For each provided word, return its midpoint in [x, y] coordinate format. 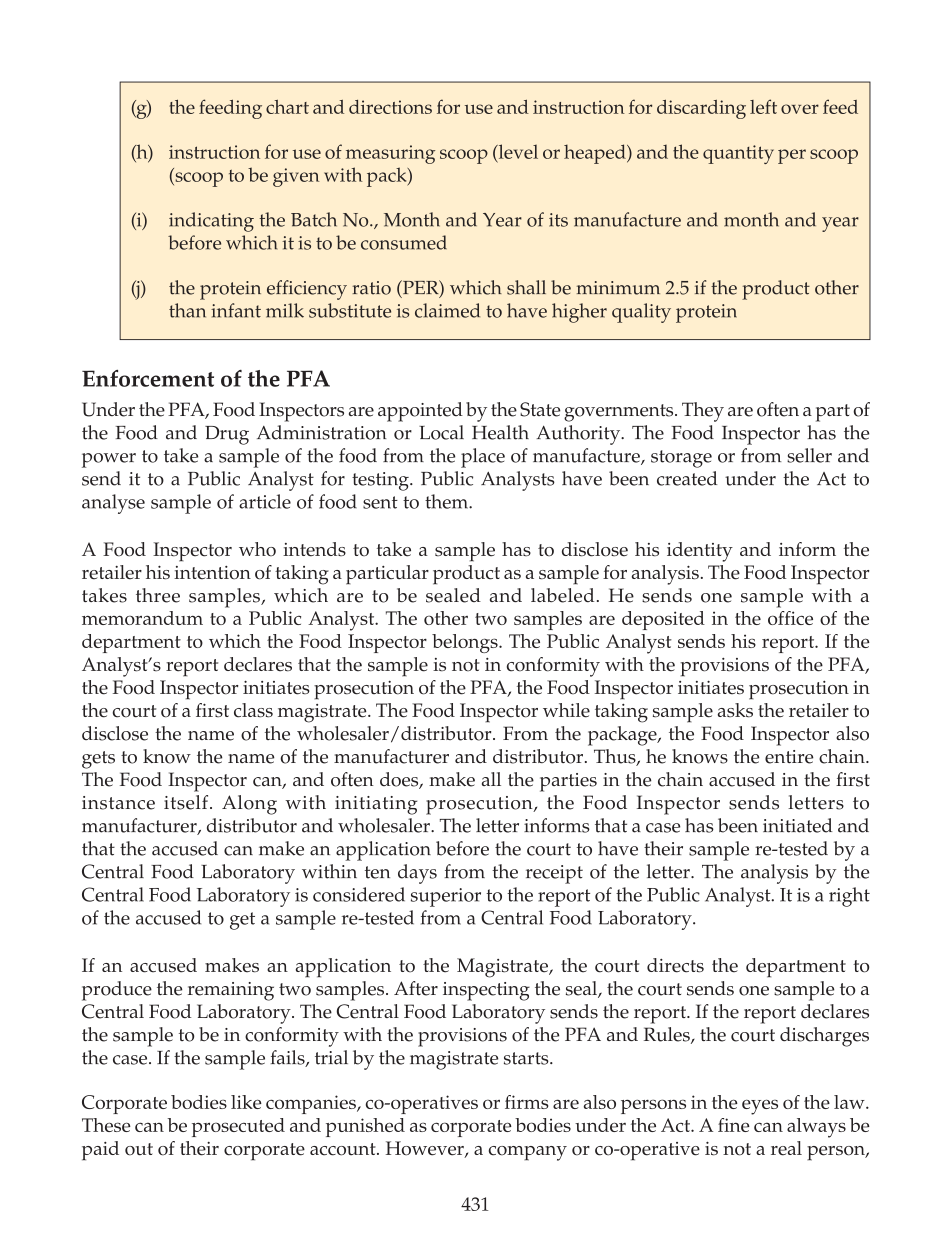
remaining [231, 991]
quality [641, 313]
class [253, 710]
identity [700, 552]
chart [287, 107]
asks [735, 710]
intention [212, 573]
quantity [738, 154]
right [849, 897]
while [566, 710]
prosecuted [238, 1127]
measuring [390, 154]
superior [446, 897]
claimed [447, 310]
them [447, 501]
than [187, 310]
